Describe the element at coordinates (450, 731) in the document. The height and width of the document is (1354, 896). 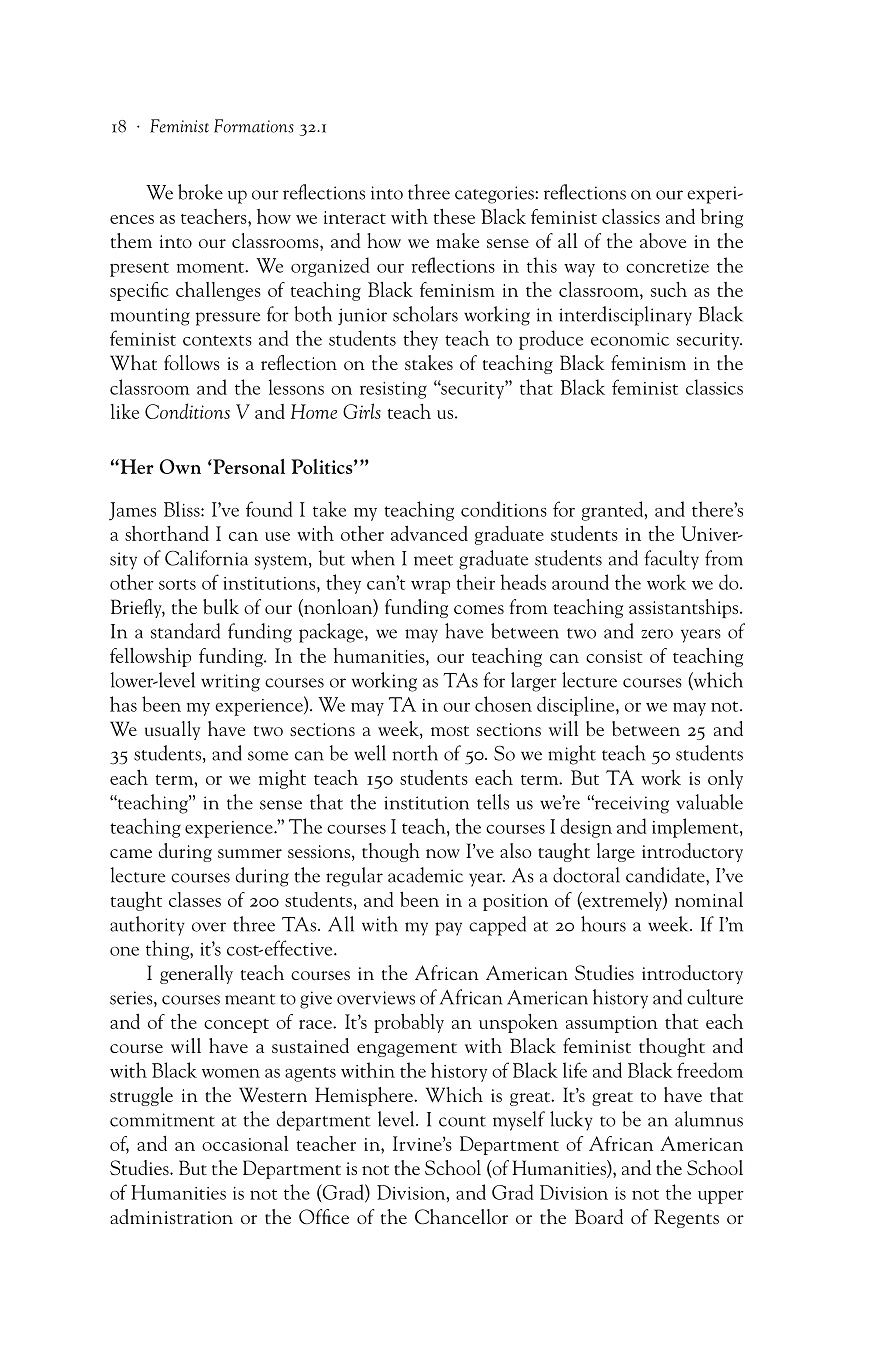
I see `most` at that location.
